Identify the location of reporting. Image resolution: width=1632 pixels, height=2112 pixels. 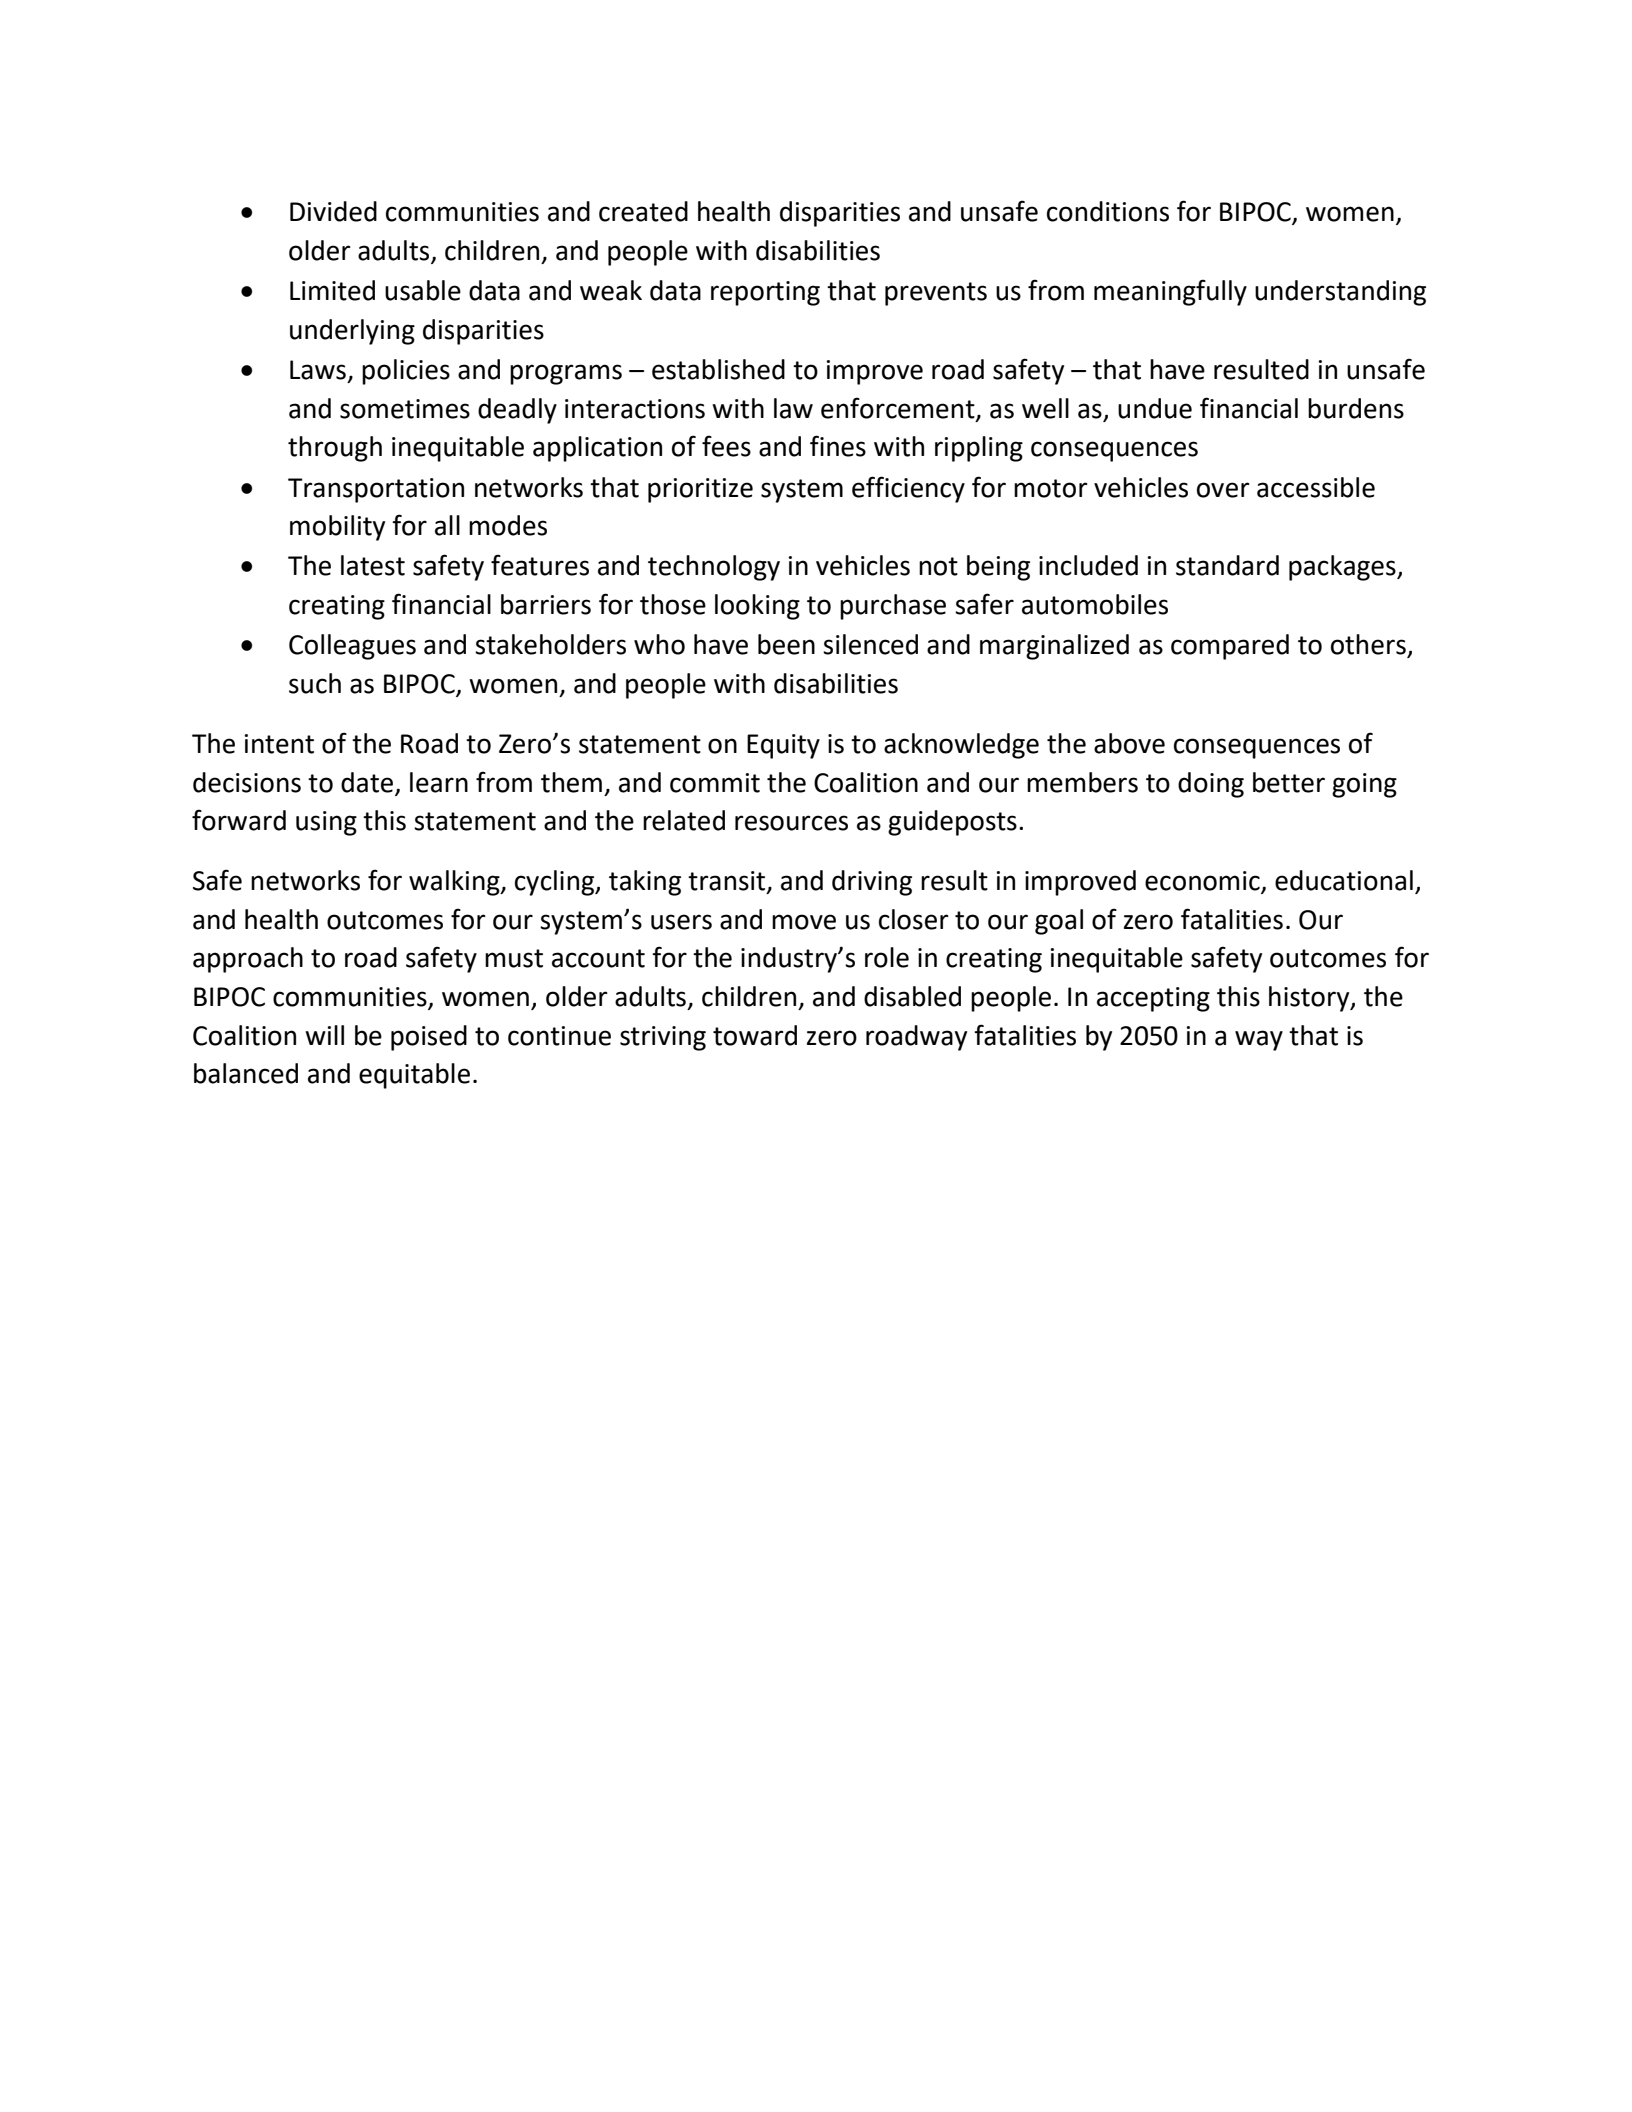
(765, 293).
